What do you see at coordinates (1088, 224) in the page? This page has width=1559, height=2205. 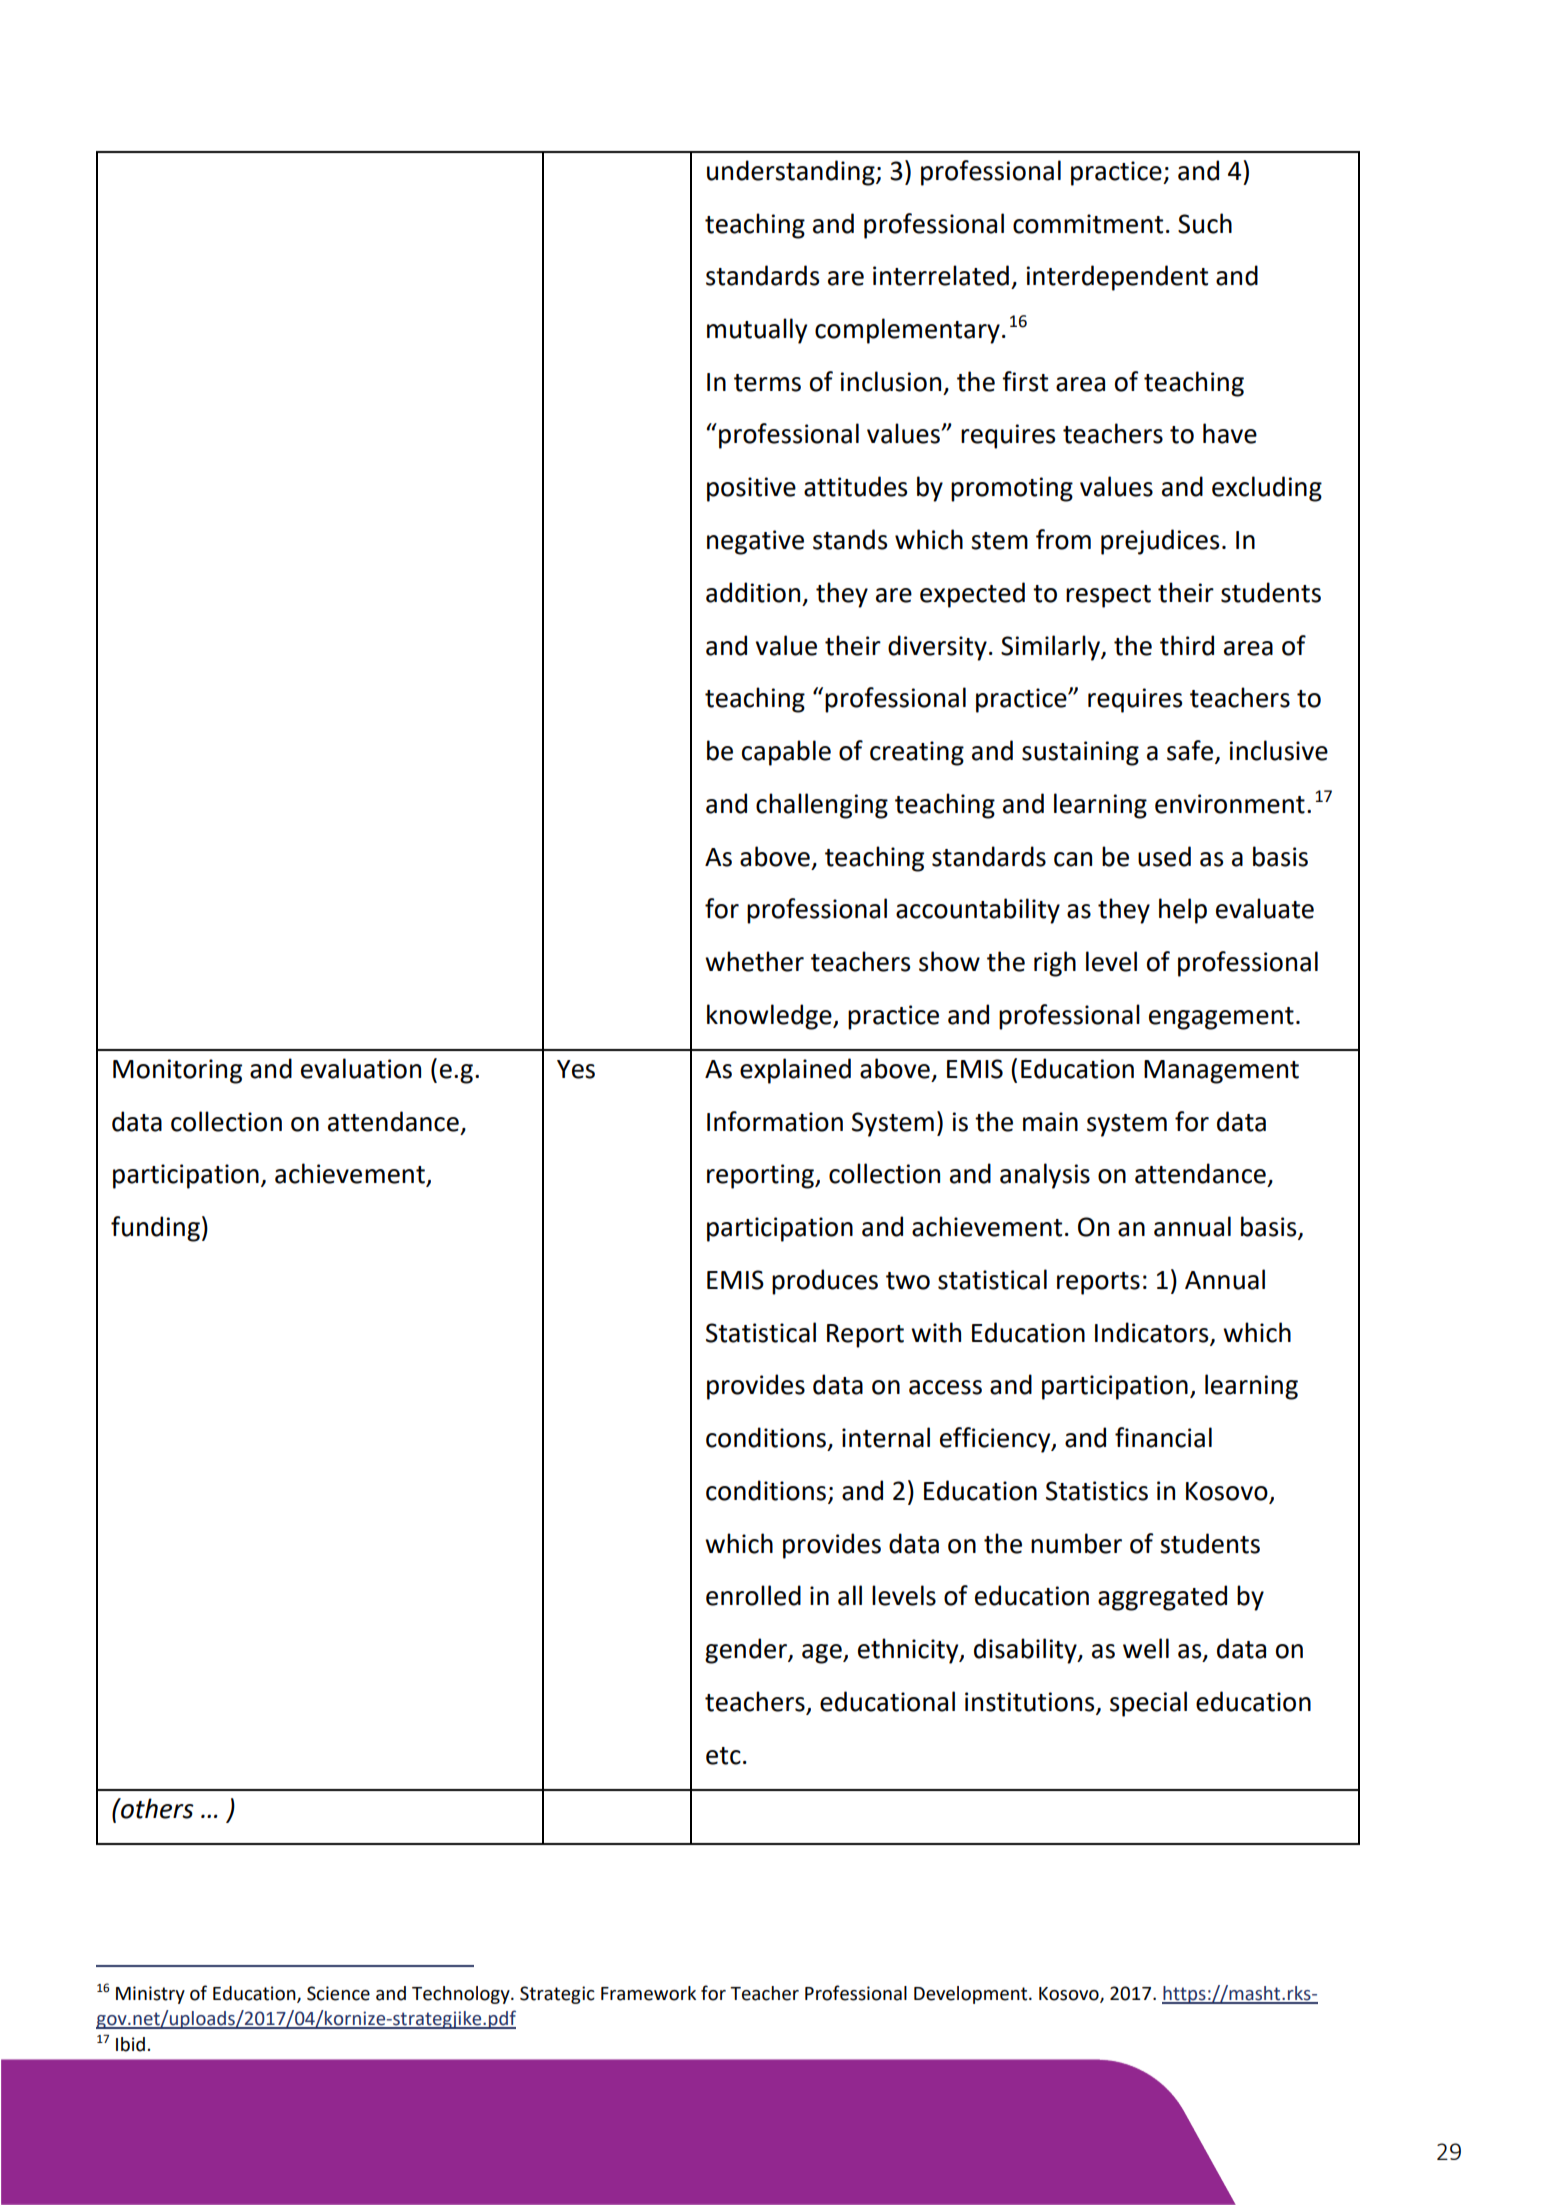 I see `commitment` at bounding box center [1088, 224].
